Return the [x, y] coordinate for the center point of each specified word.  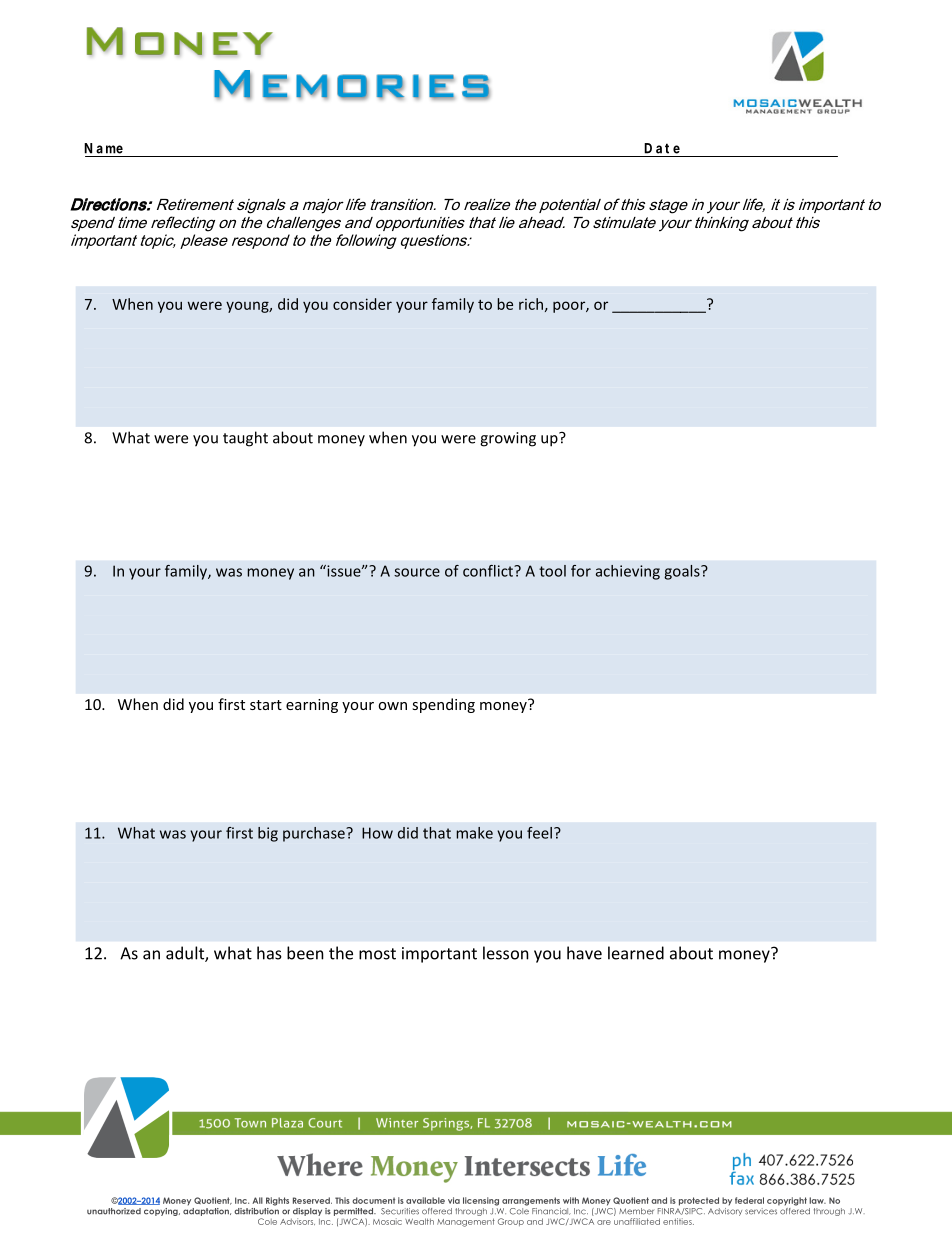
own [392, 706]
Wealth [419, 1221]
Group [511, 1222]
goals [683, 572]
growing [508, 439]
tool [552, 571]
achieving [628, 572]
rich [531, 304]
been [305, 953]
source [417, 572]
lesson [506, 953]
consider [362, 304]
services [762, 1210]
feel [539, 833]
